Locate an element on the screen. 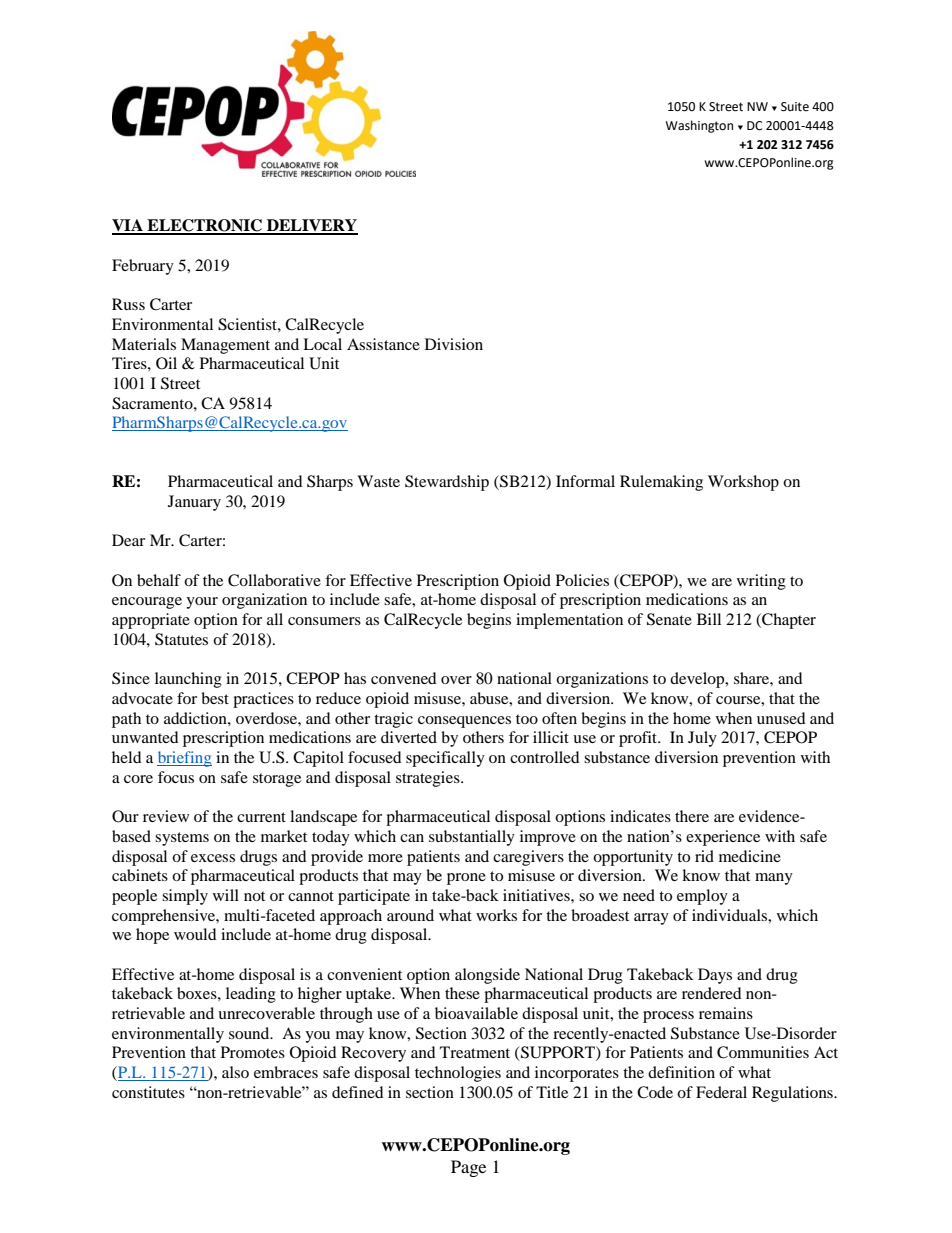 The width and height of the screenshot is (952, 1233). employ is located at coordinates (702, 897).
